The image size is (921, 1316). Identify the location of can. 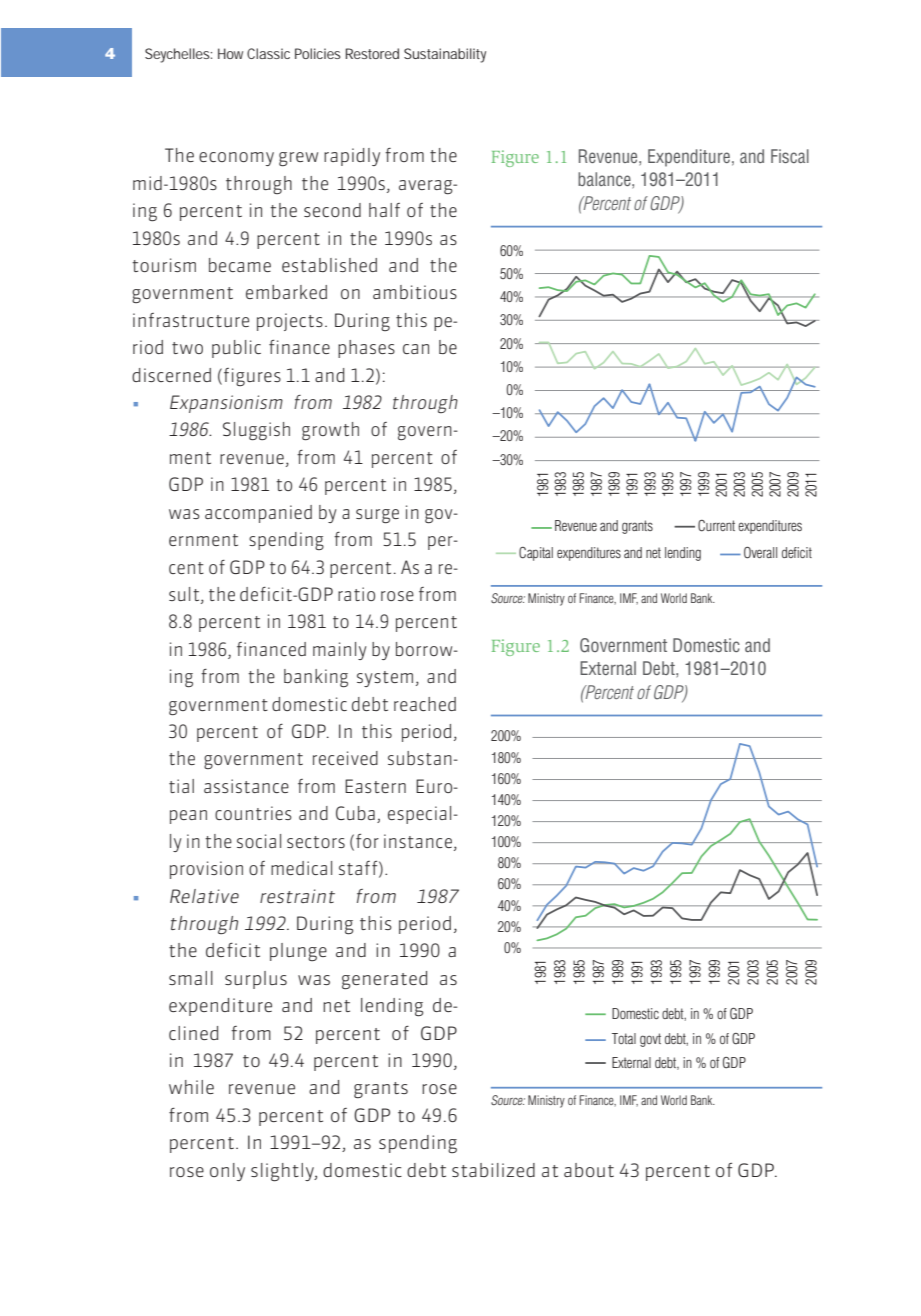
(416, 349).
